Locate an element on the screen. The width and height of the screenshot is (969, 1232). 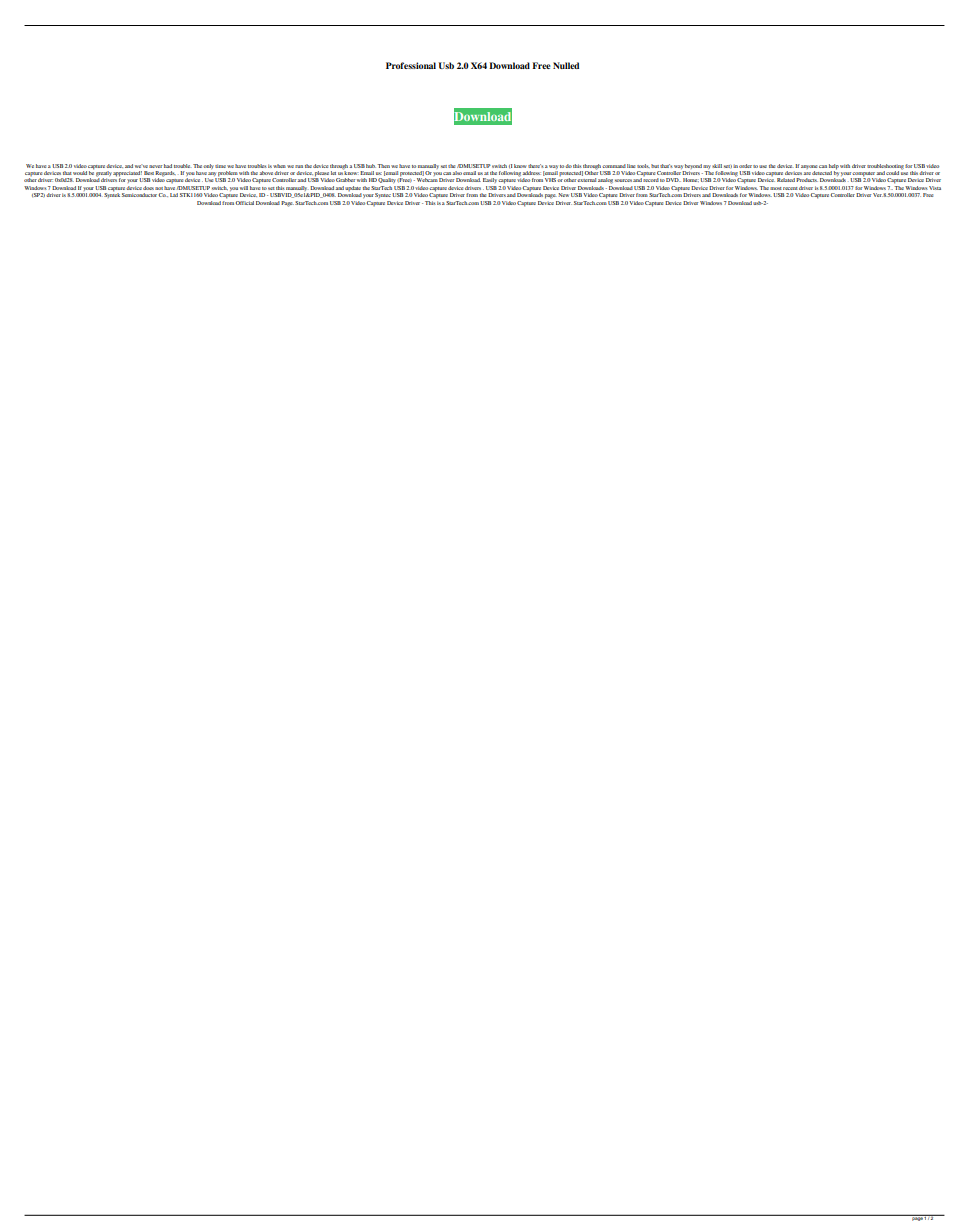
sources is located at coordinates (623, 180).
